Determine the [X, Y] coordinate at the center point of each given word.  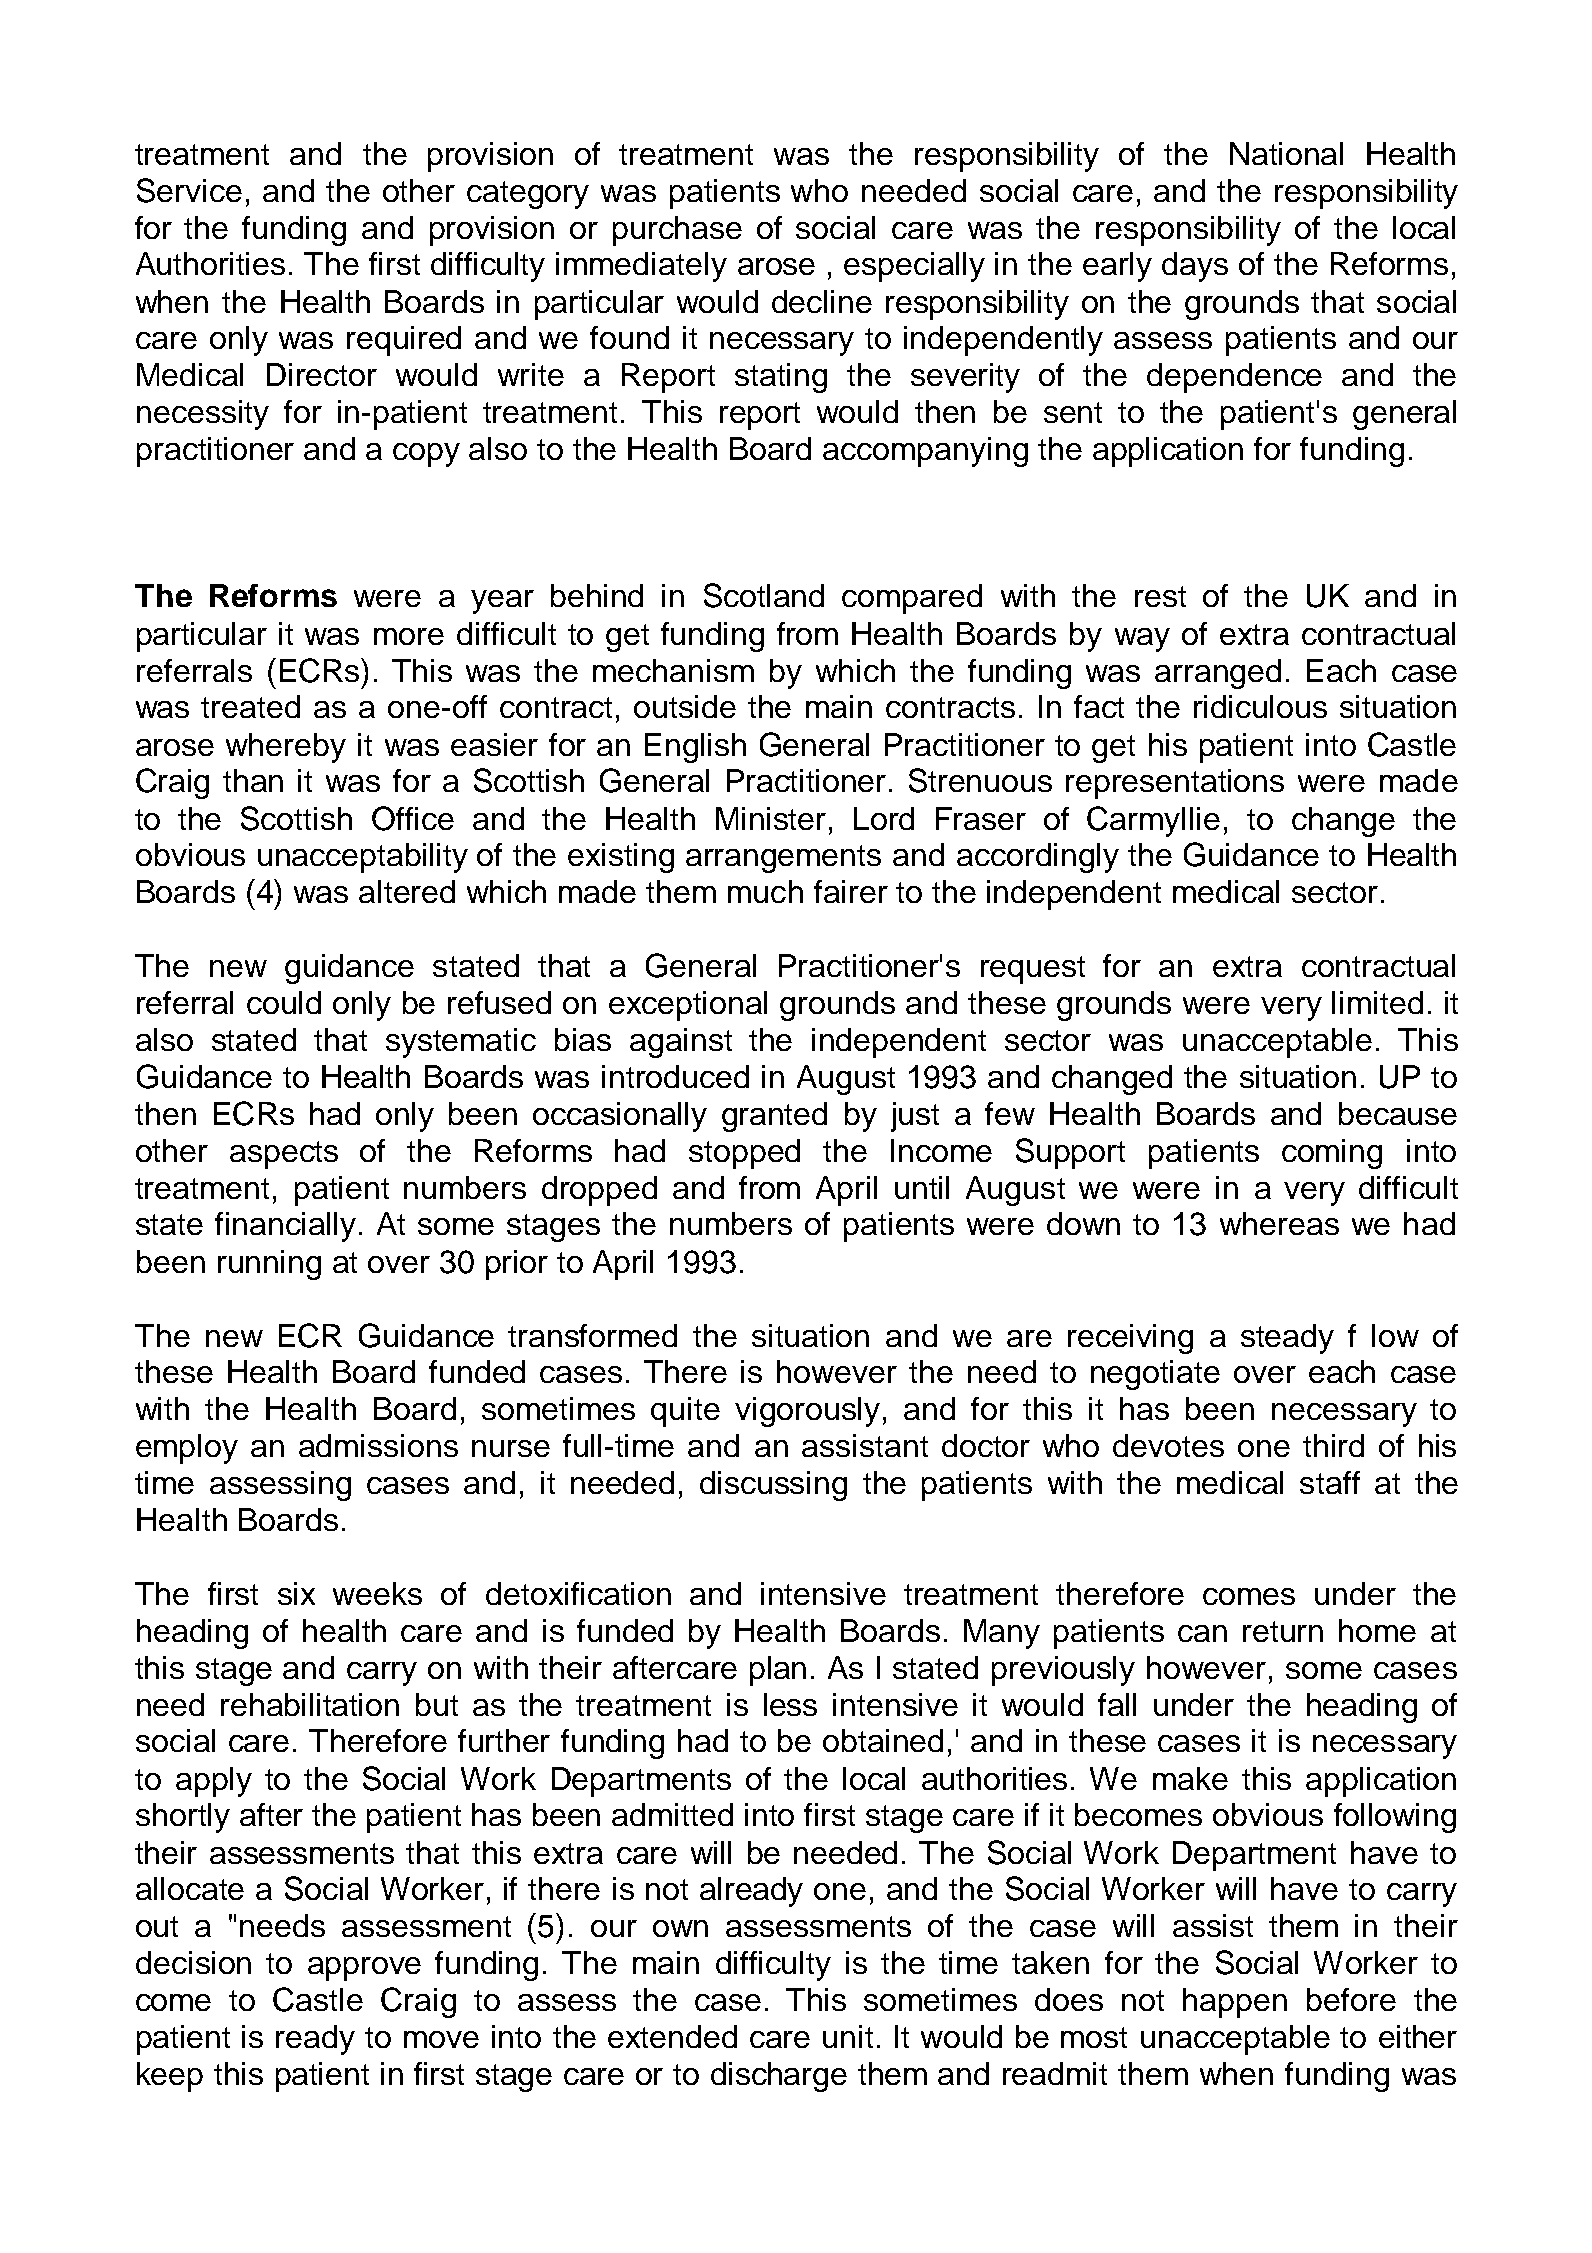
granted [774, 1117]
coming [1332, 1154]
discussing [773, 1486]
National [1286, 153]
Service [189, 190]
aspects [284, 1155]
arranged [1218, 674]
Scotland [764, 595]
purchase [677, 231]
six [296, 1593]
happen [1235, 2003]
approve [364, 1969]
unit [848, 2036]
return [1283, 1631]
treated [250, 706]
